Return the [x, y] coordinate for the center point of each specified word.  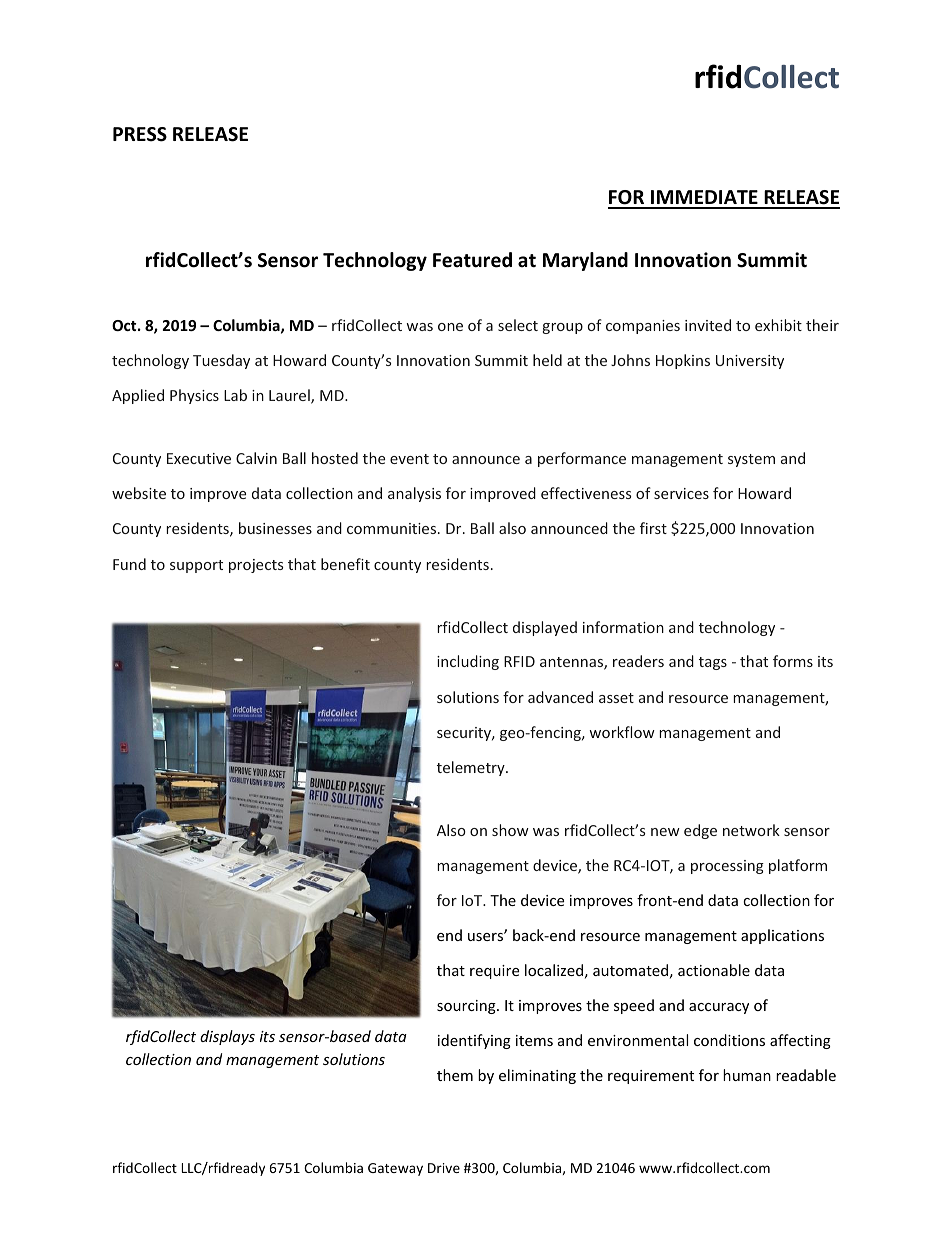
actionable [714, 970]
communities [393, 528]
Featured [472, 260]
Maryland [585, 261]
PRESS [140, 134]
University [750, 362]
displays [227, 1037]
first [653, 528]
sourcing [467, 1007]
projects [256, 566]
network [751, 830]
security [465, 734]
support [196, 566]
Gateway [395, 1169]
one [450, 327]
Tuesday [221, 361]
